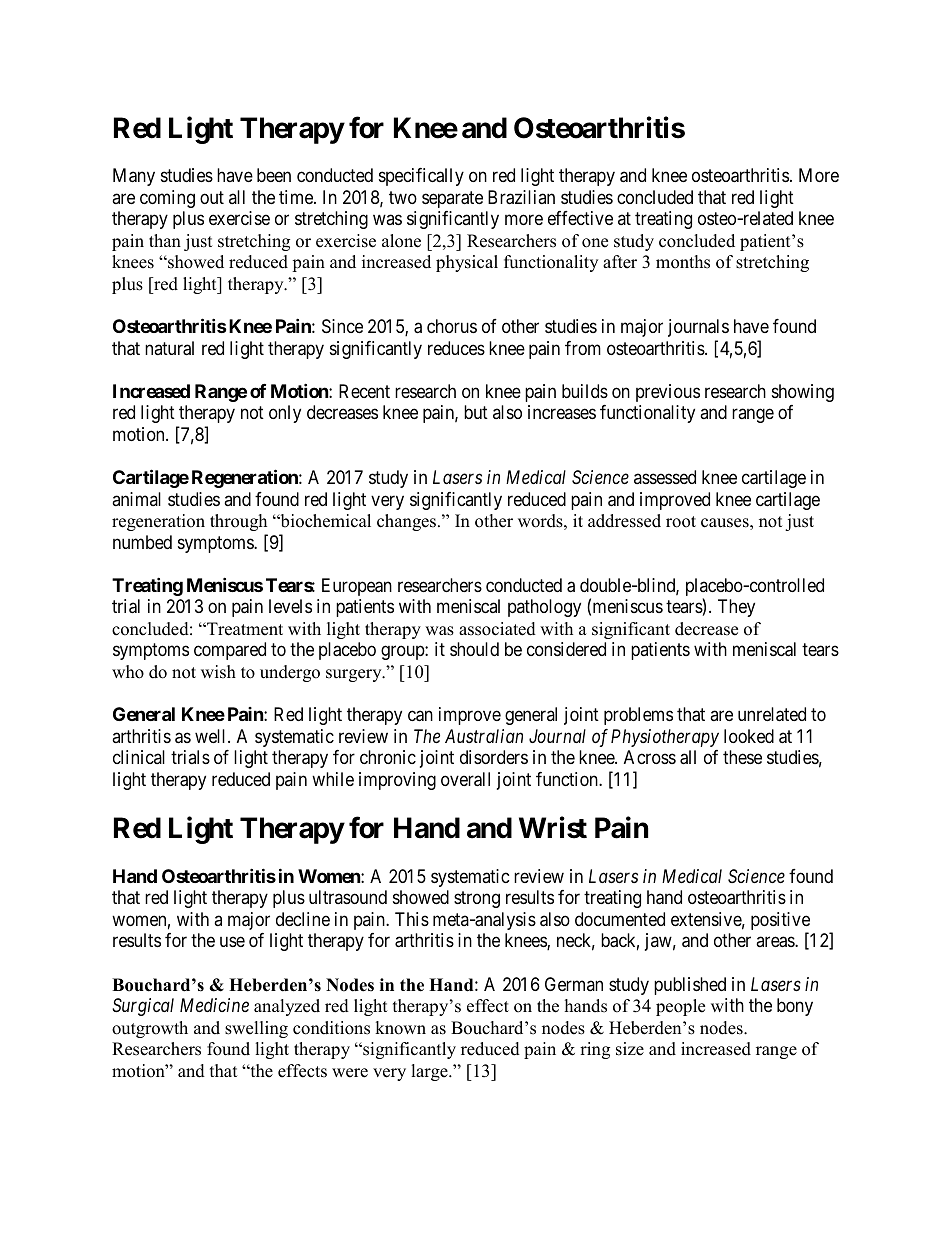  What do you see at coordinates (214, 1005) in the screenshot?
I see `Medicine` at bounding box center [214, 1005].
